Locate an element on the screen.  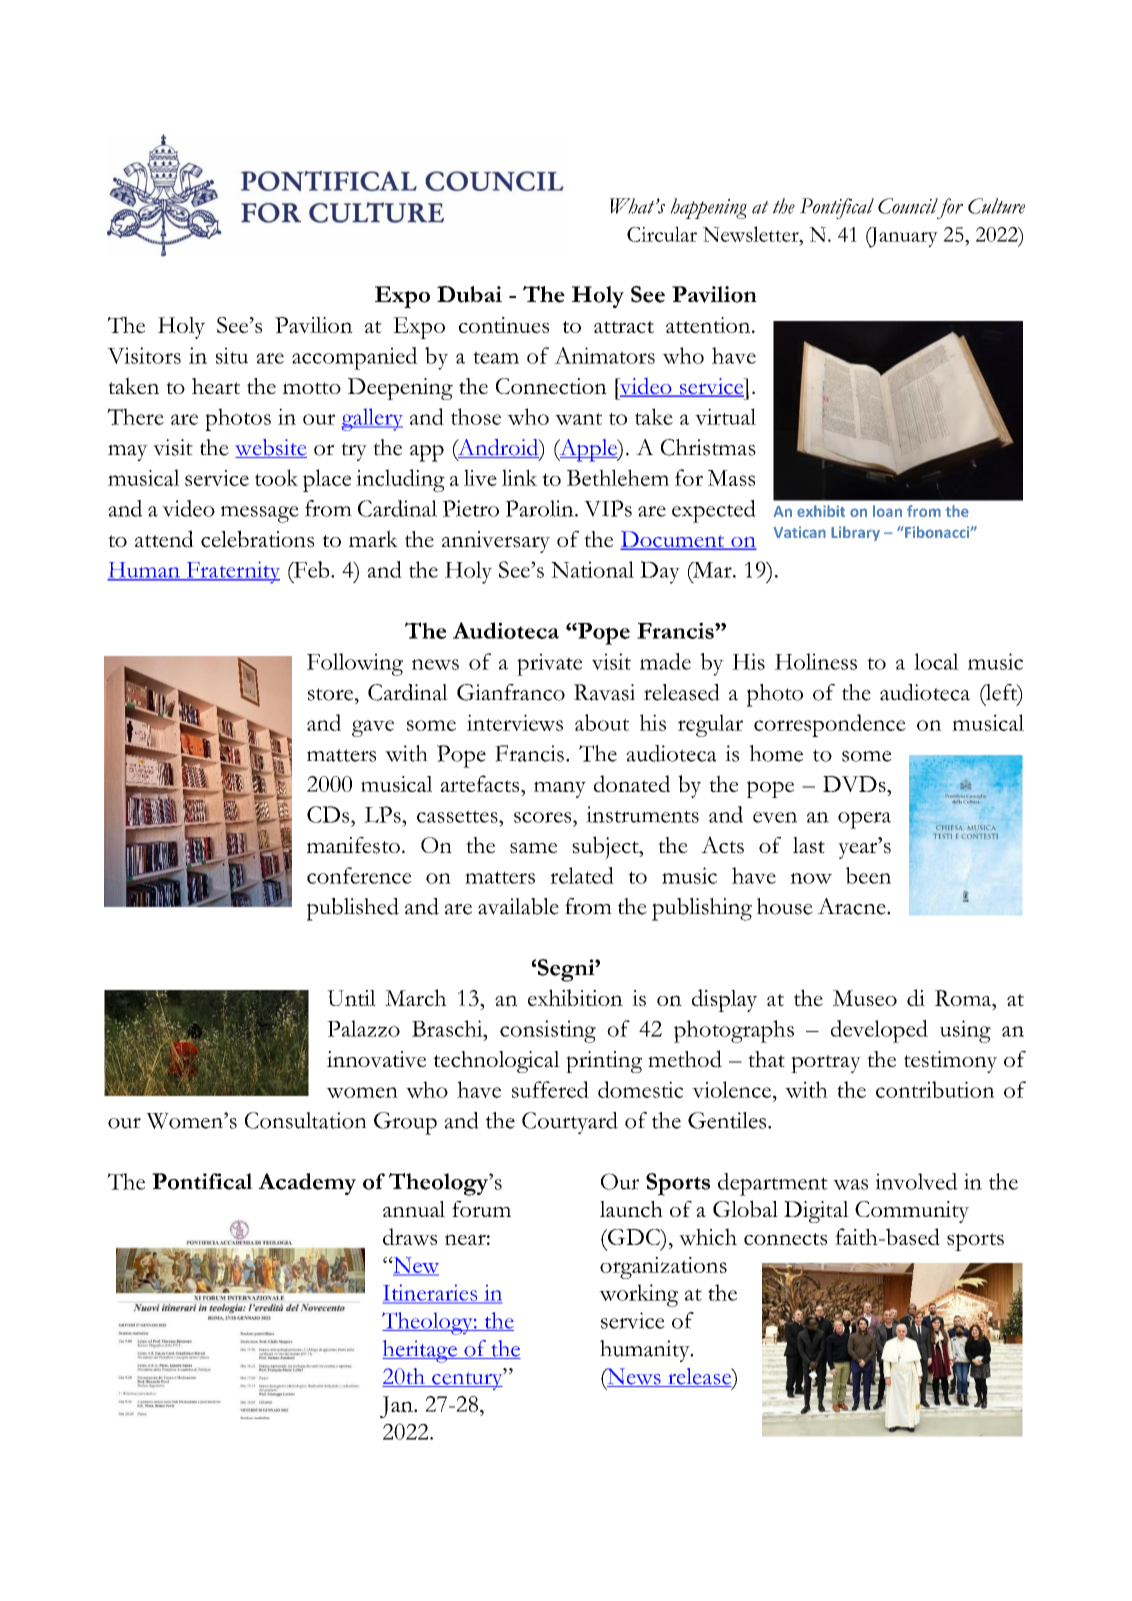
Until is located at coordinates (351, 998).
